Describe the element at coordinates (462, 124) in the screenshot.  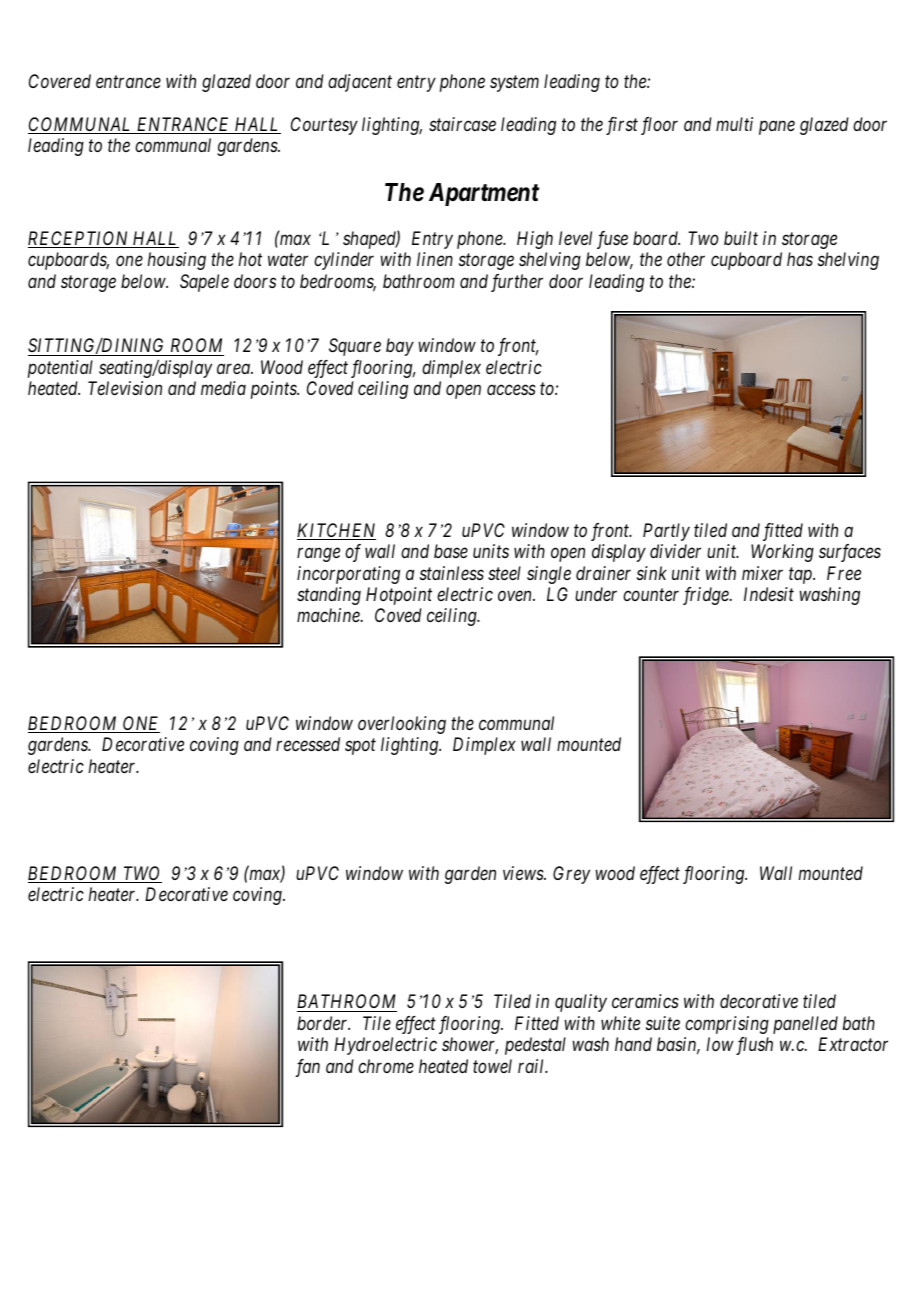
I see `staircase` at that location.
